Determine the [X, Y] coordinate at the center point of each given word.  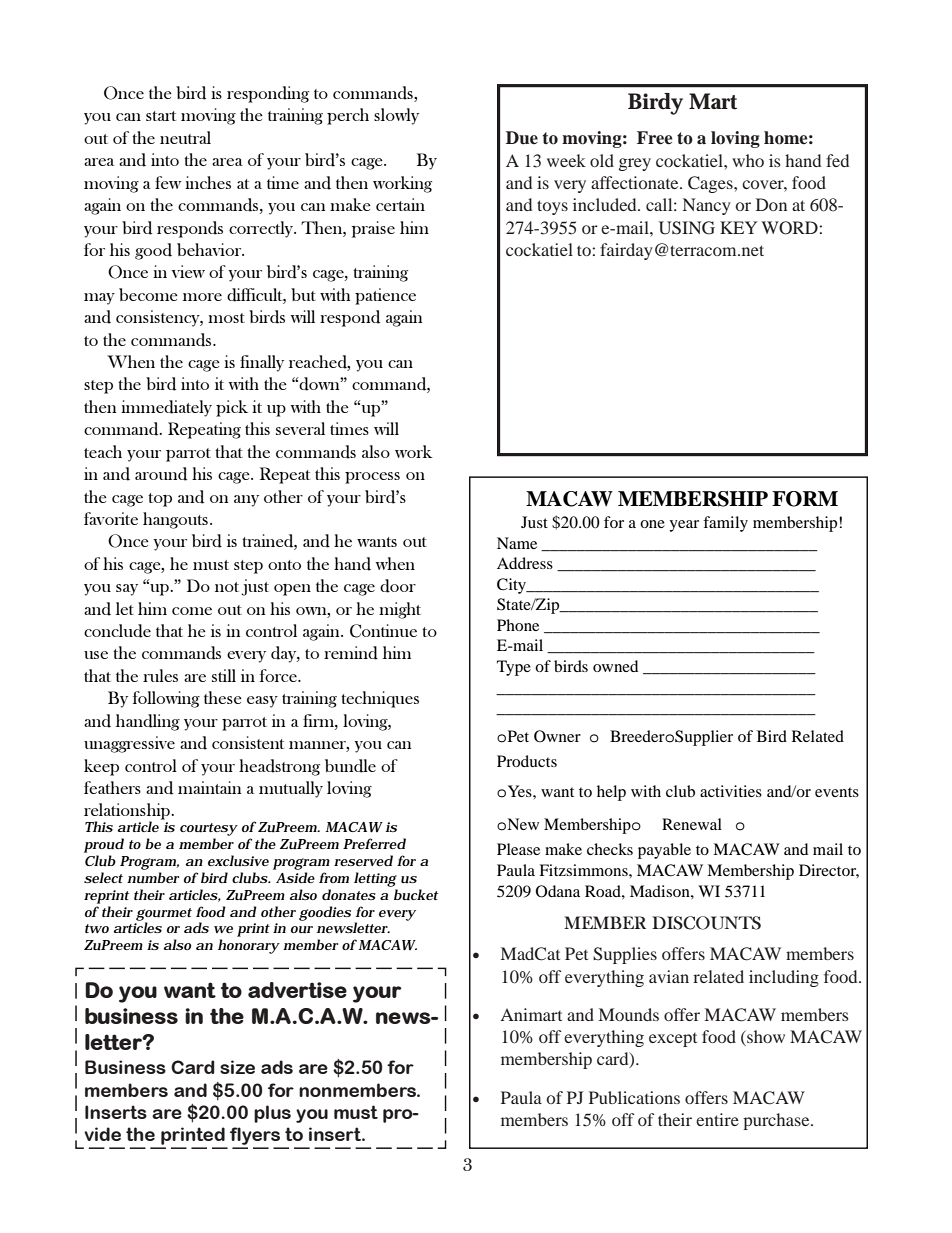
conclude [117, 631]
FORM [805, 499]
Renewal [692, 824]
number [153, 877]
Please [518, 849]
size [237, 1067]
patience [385, 296]
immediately [166, 408]
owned [615, 666]
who [748, 160]
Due [522, 138]
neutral [185, 137]
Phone [518, 625]
